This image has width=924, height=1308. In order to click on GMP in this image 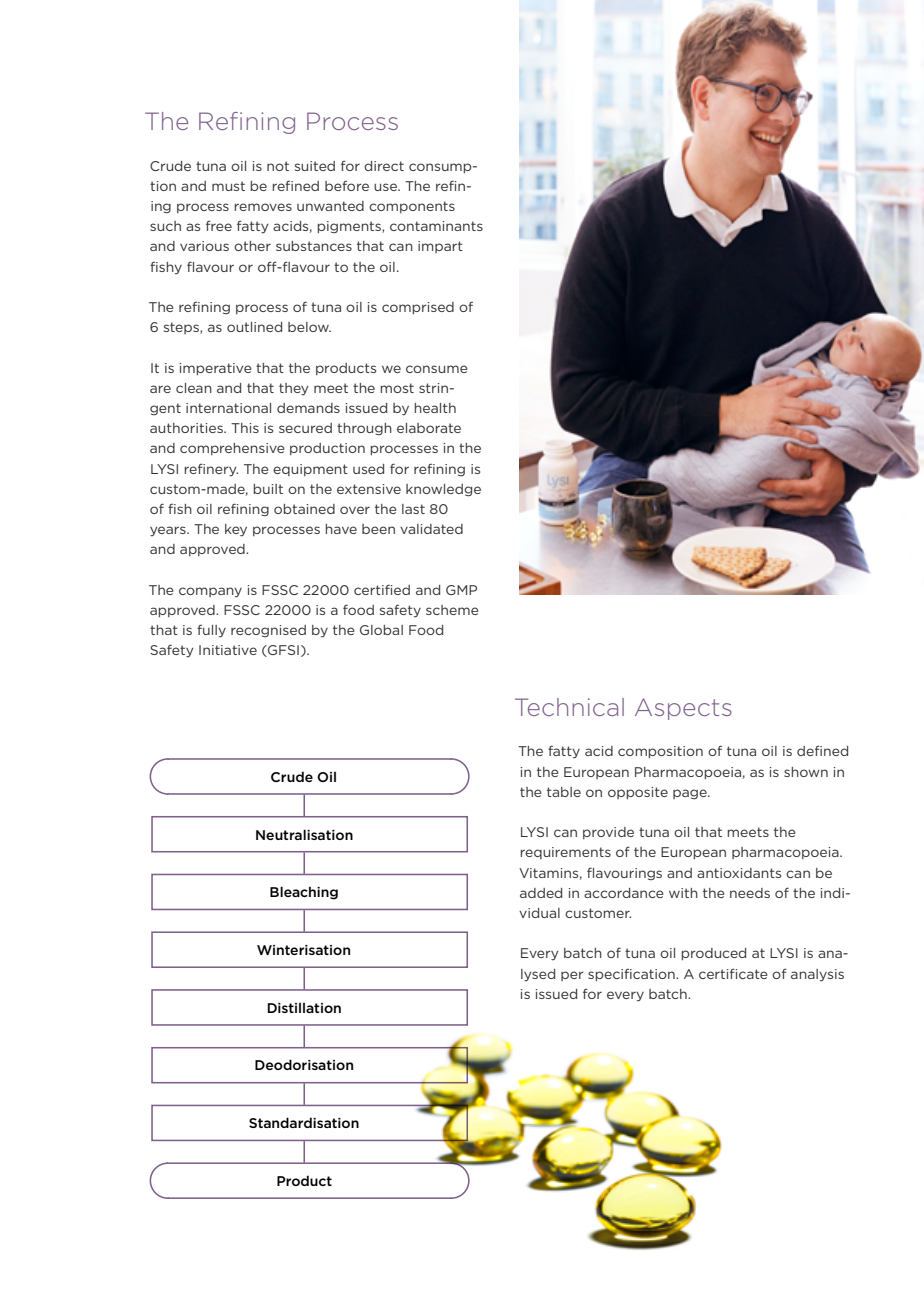, I will do `click(461, 590)`.
